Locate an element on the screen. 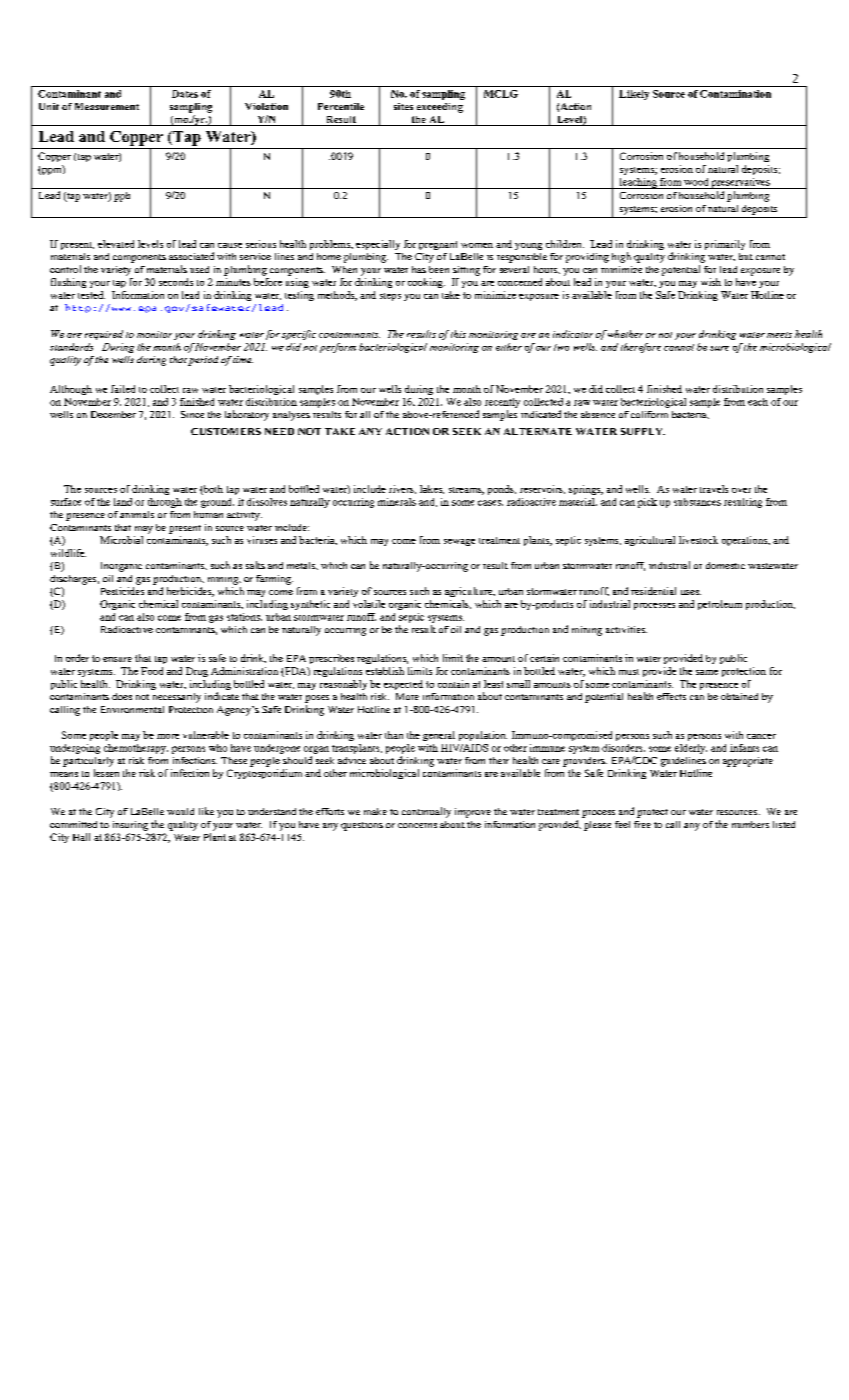 The image size is (849, 1400). Dates is located at coordinates (185, 94).
